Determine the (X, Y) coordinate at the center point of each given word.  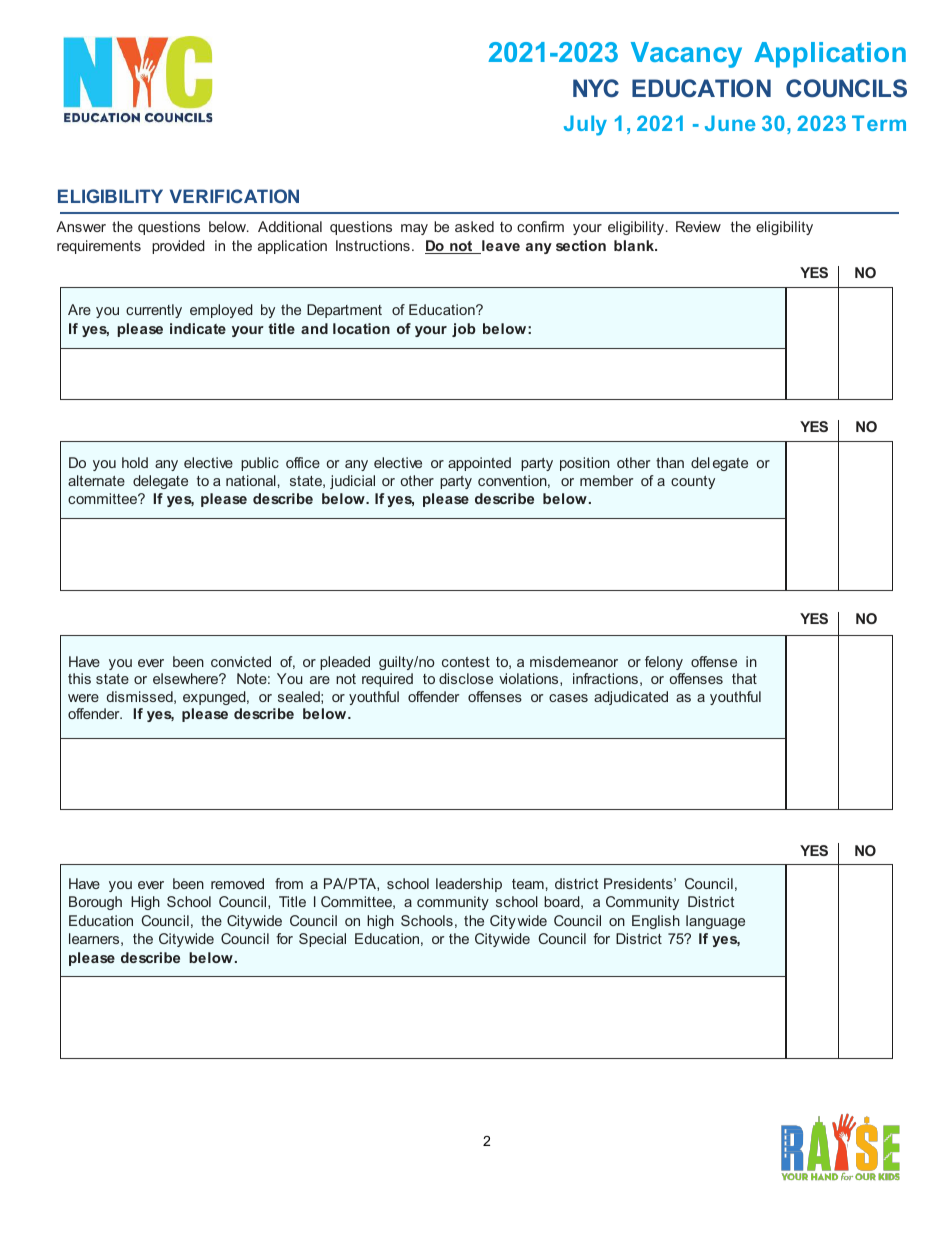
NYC (596, 88)
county (693, 482)
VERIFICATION (234, 196)
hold (135, 462)
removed (237, 883)
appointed (479, 464)
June (730, 123)
